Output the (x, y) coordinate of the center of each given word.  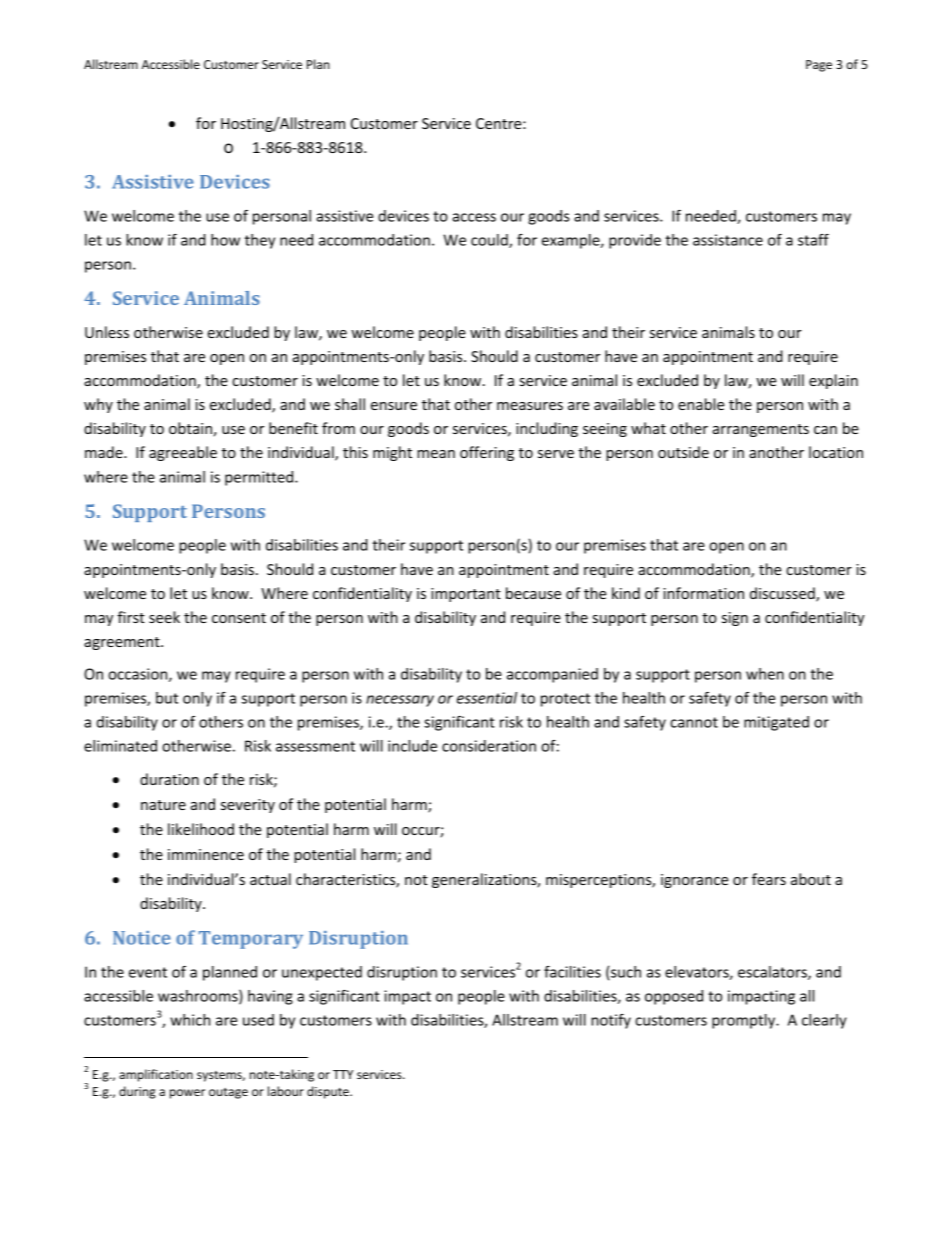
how (225, 240)
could (490, 241)
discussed (783, 594)
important (466, 595)
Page (819, 66)
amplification (156, 1075)
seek (164, 617)
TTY (343, 1074)
